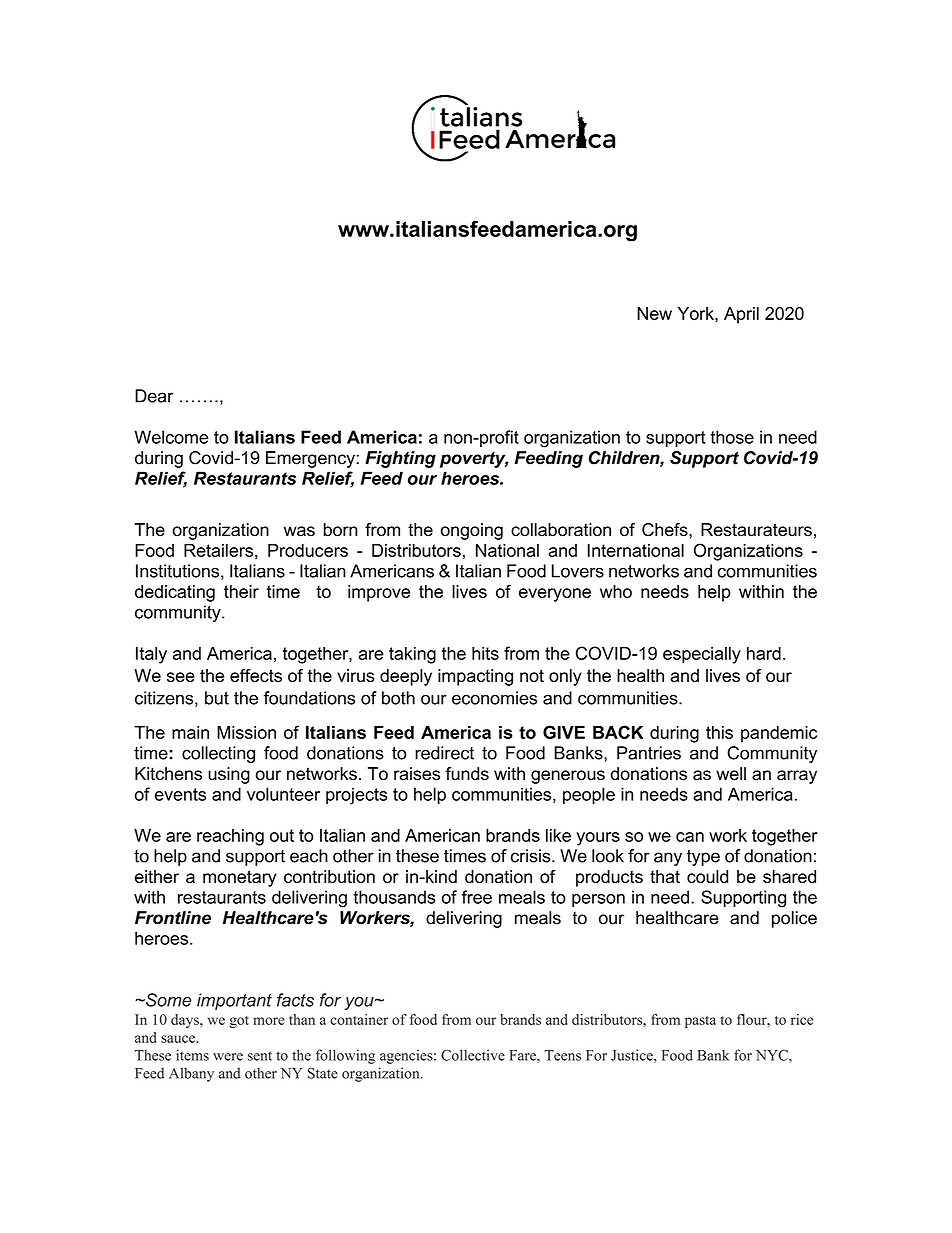 The width and height of the screenshot is (952, 1233). What do you see at coordinates (228, 1057) in the screenshot?
I see `were` at bounding box center [228, 1057].
